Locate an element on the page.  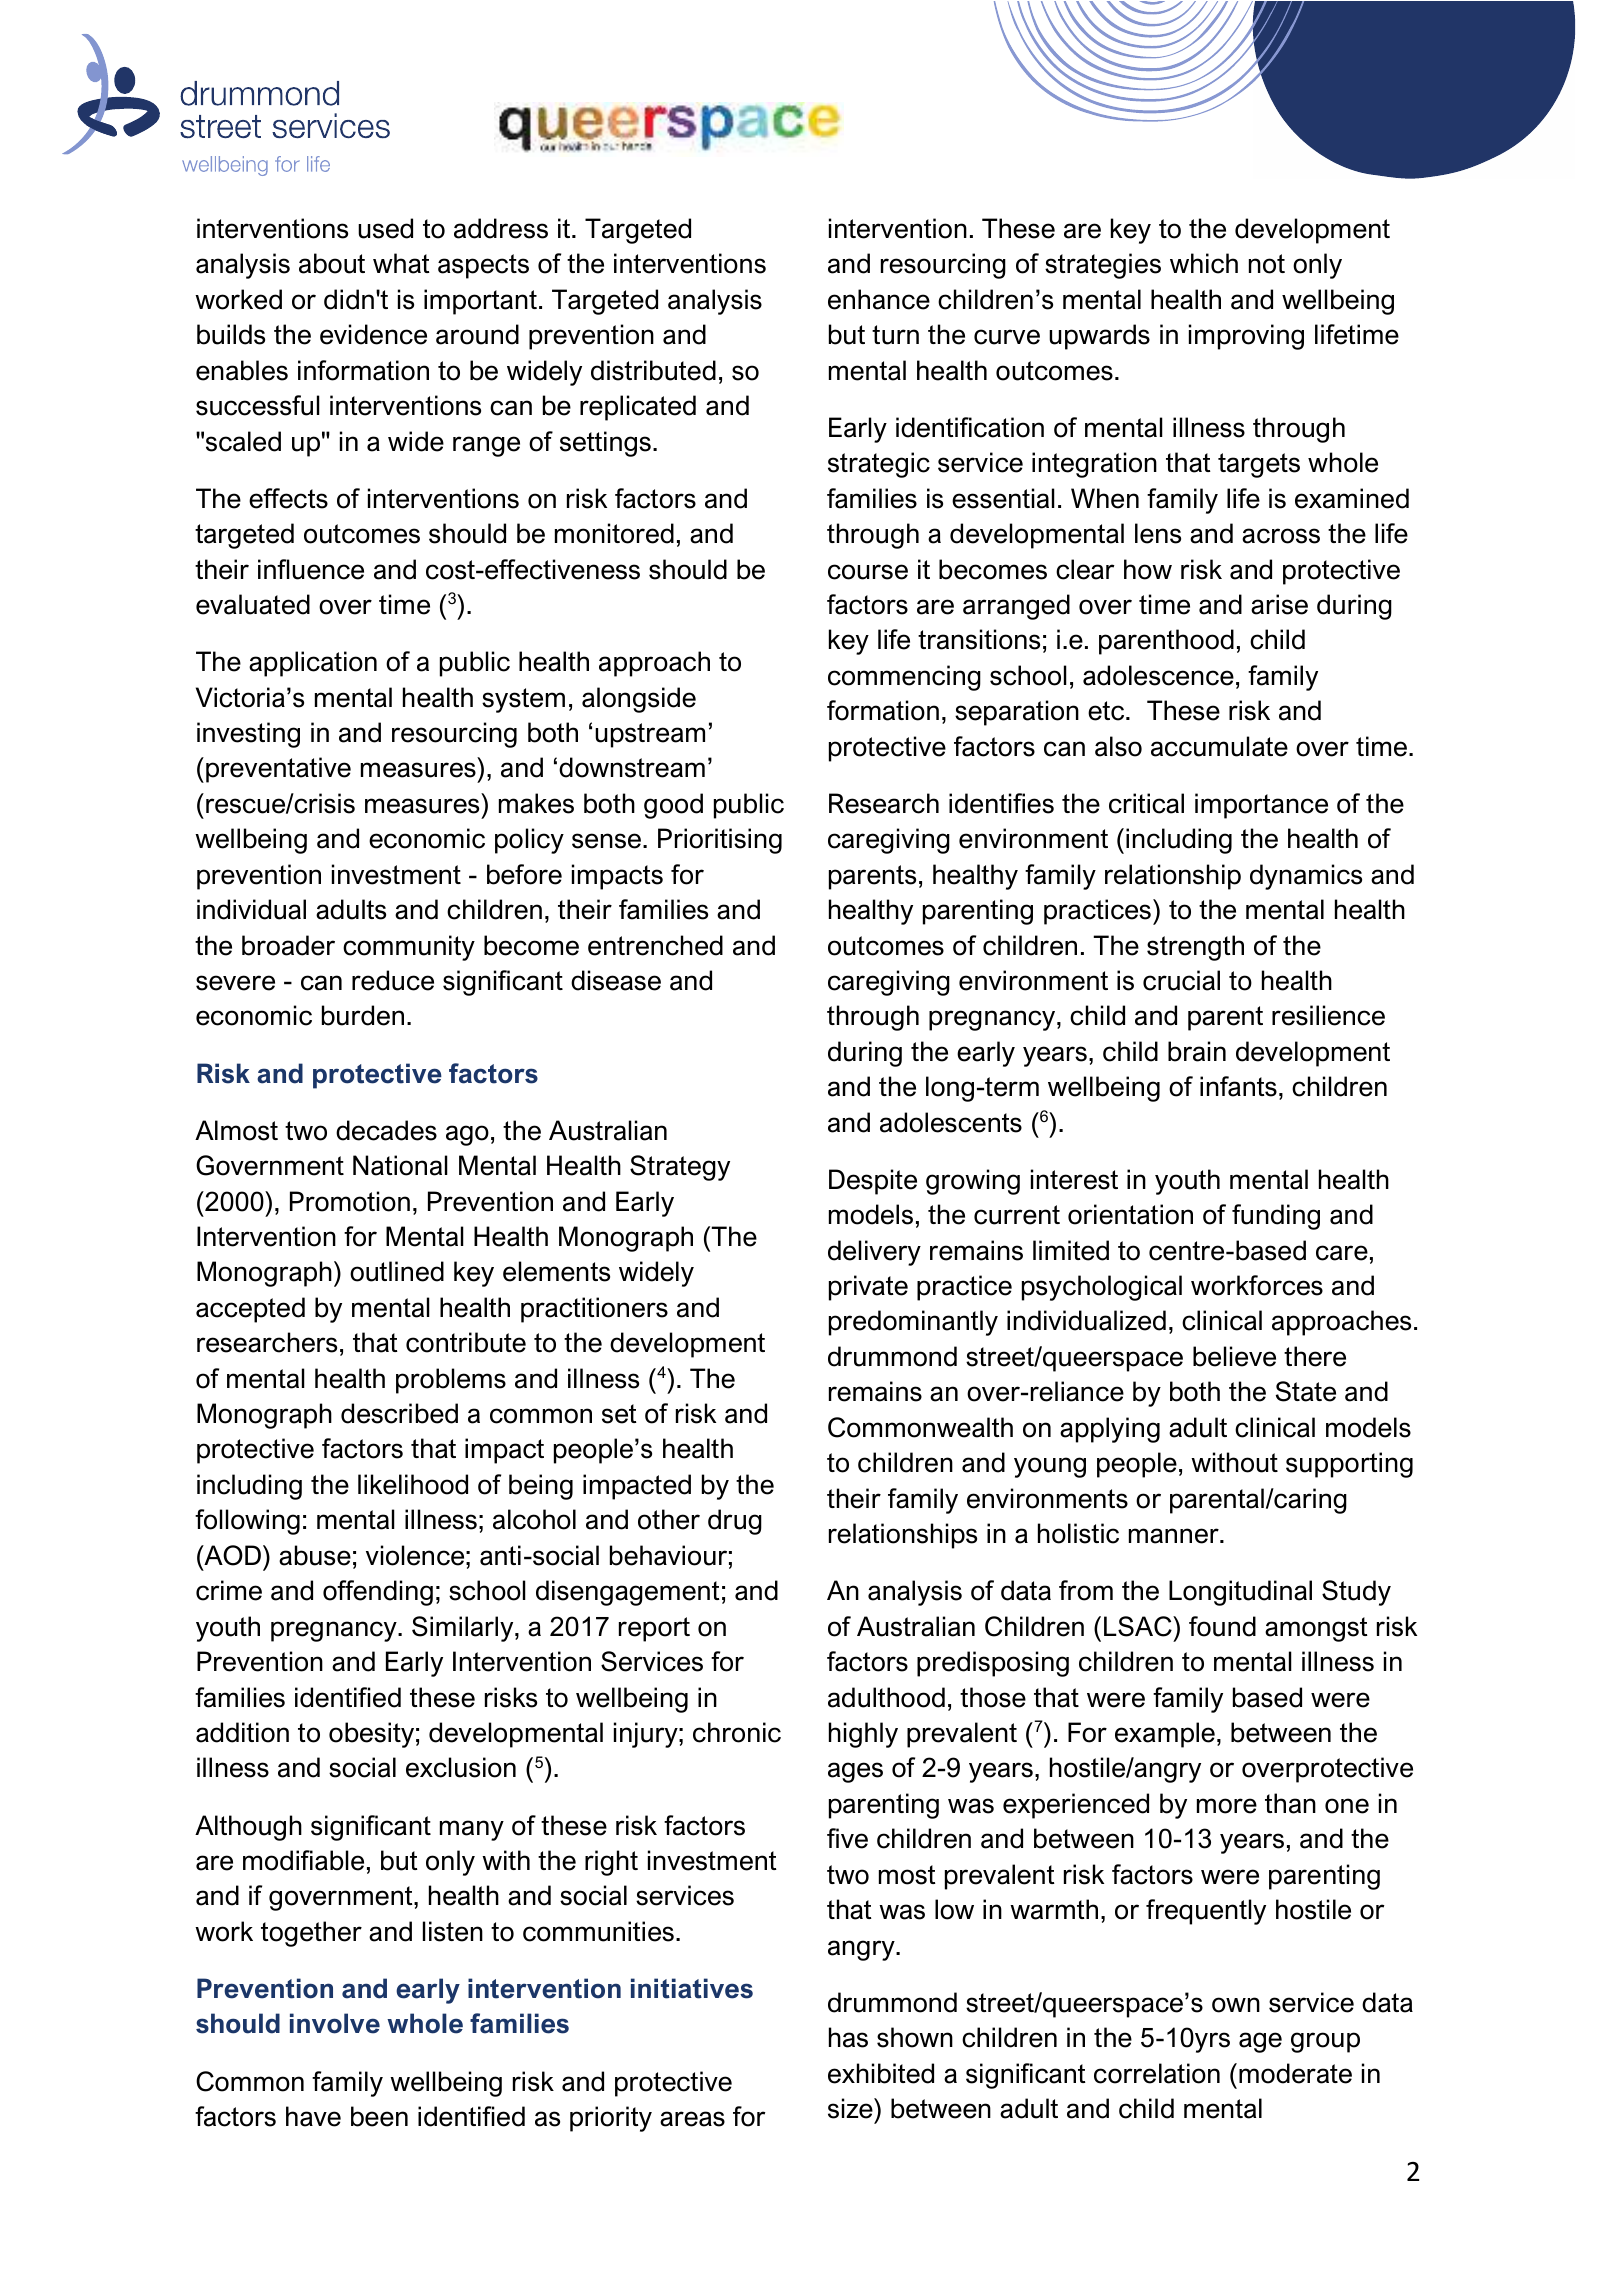
has is located at coordinates (848, 2037).
